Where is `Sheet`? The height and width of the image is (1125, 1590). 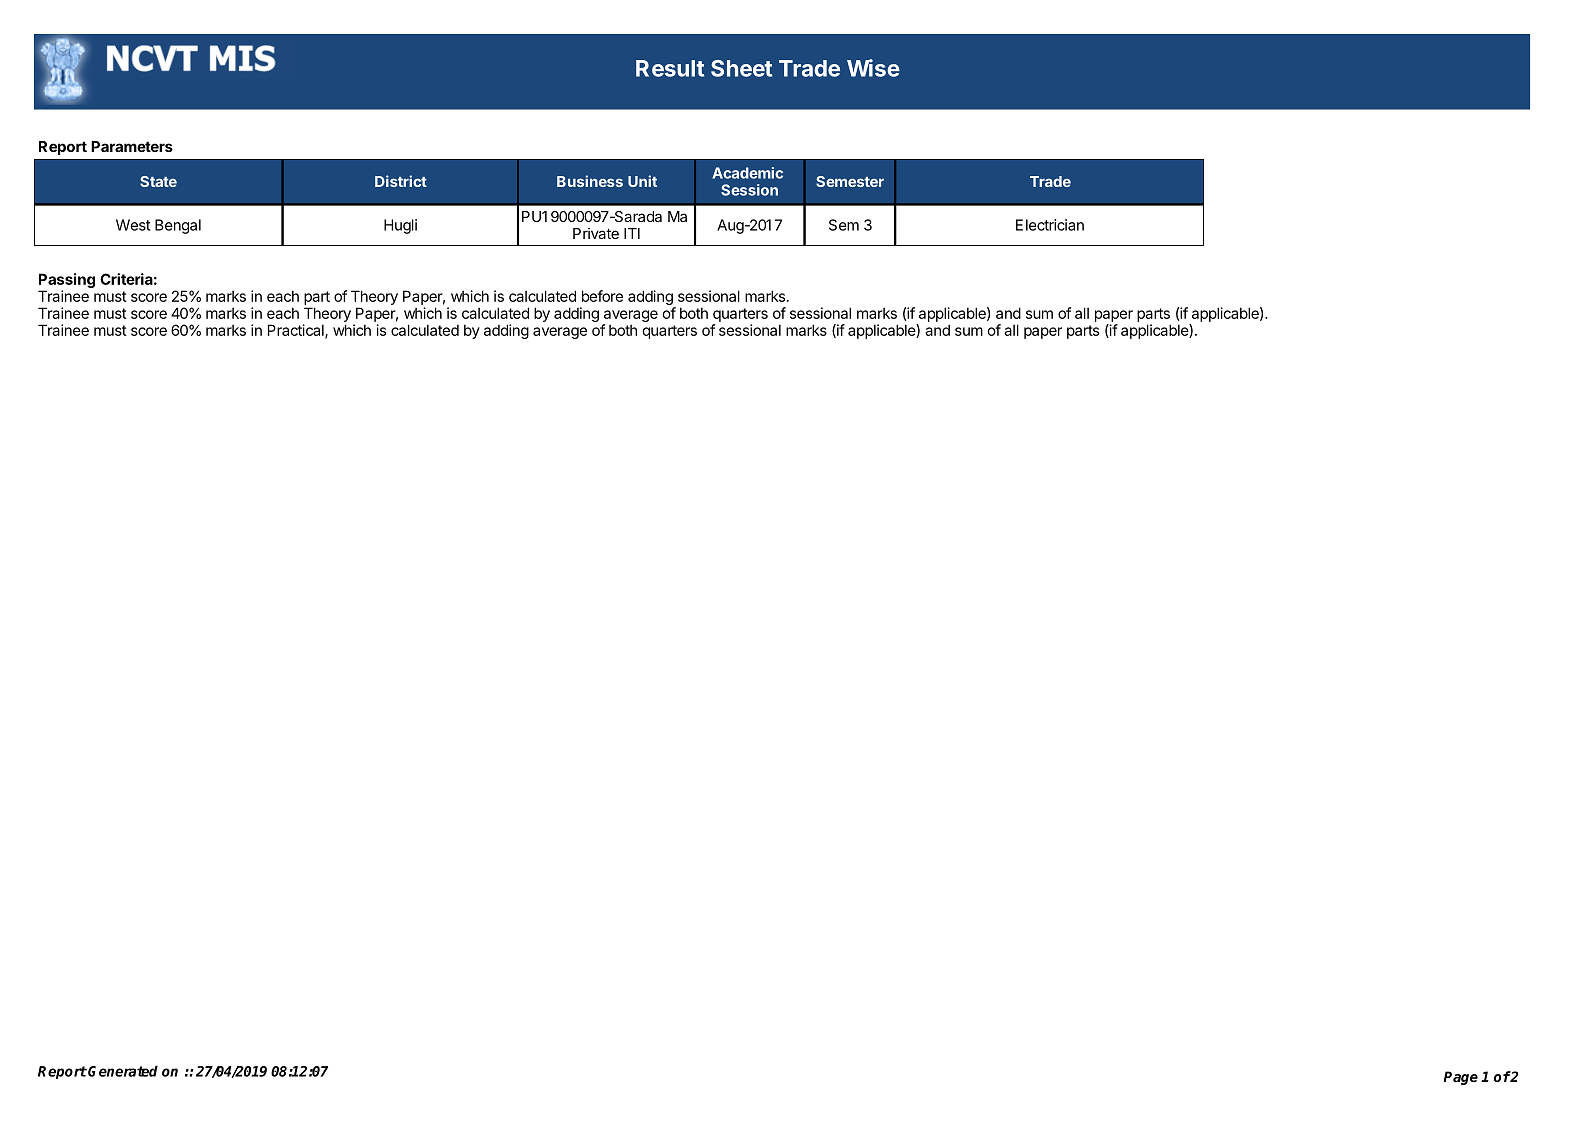
Sheet is located at coordinates (741, 68).
